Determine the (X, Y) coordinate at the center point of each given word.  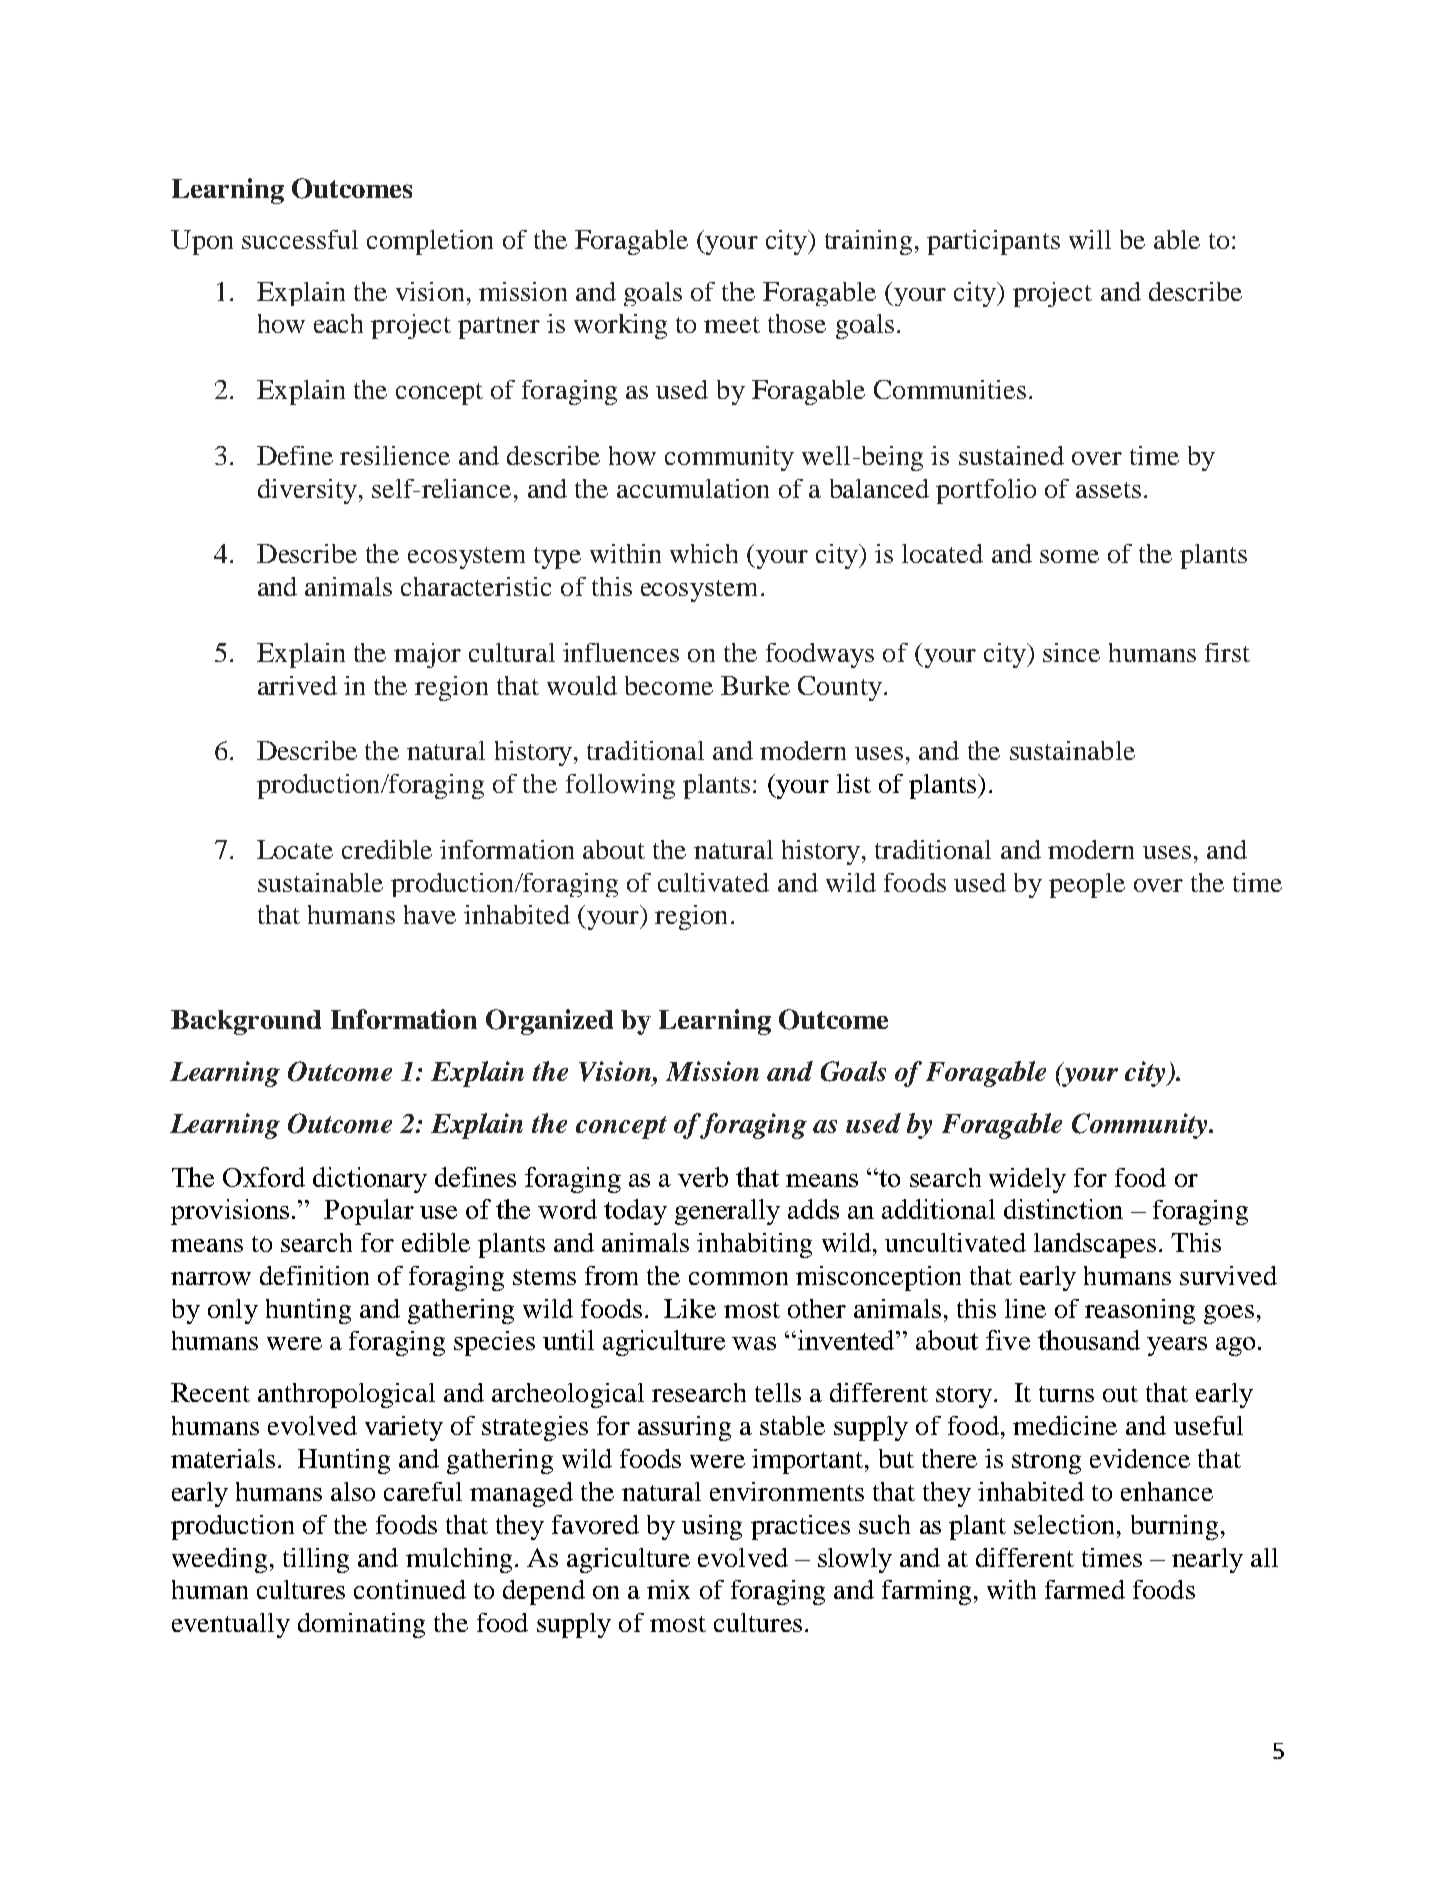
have (430, 914)
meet (732, 325)
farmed (1085, 1589)
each (338, 323)
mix (668, 1589)
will (1090, 239)
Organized (549, 1022)
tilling (316, 1560)
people (1087, 885)
